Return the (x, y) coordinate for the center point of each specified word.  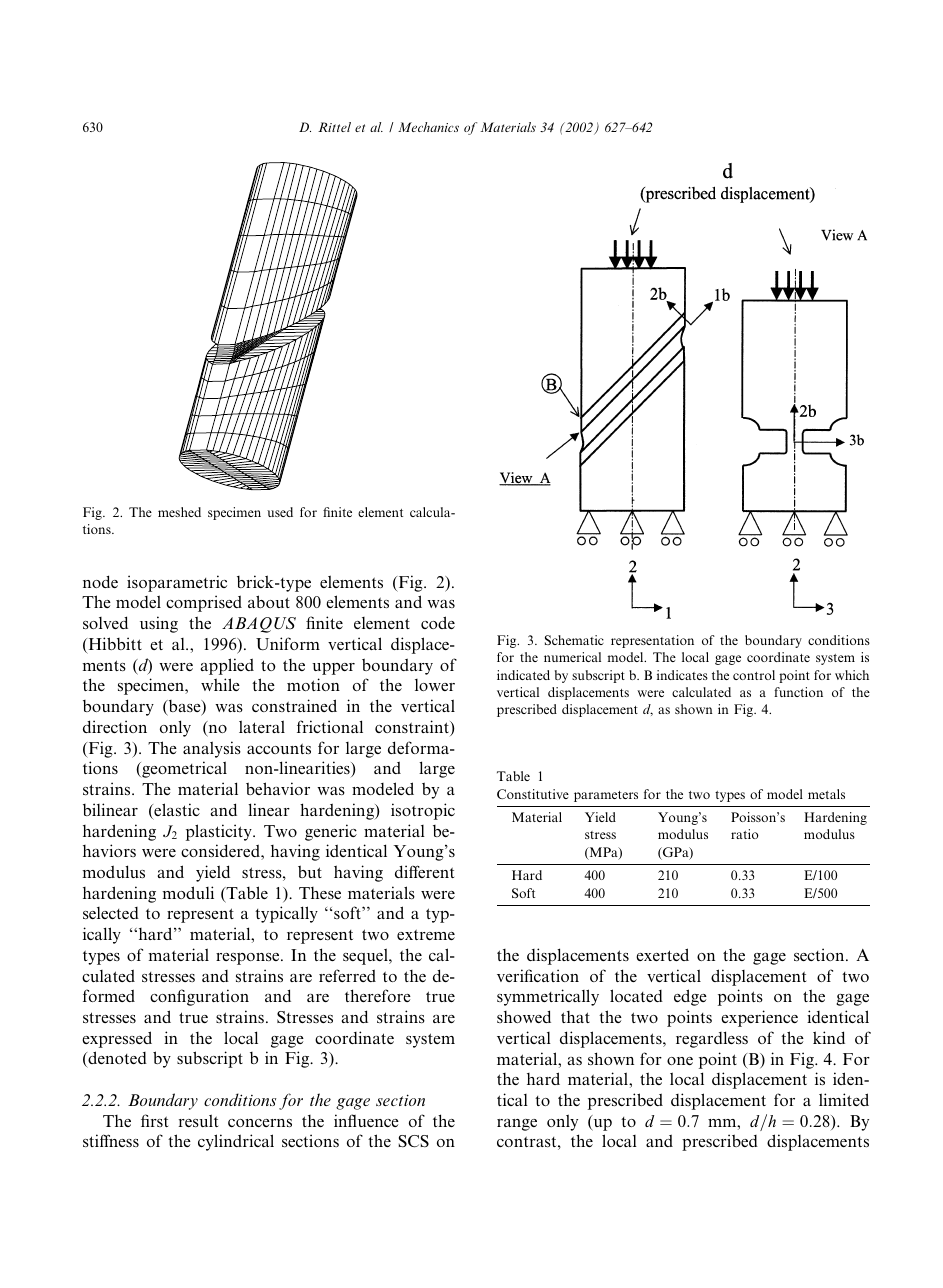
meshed (179, 512)
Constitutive (533, 794)
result (198, 1120)
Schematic (574, 640)
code (438, 622)
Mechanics (428, 127)
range (517, 1125)
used (280, 512)
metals (826, 794)
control (754, 675)
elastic (176, 811)
